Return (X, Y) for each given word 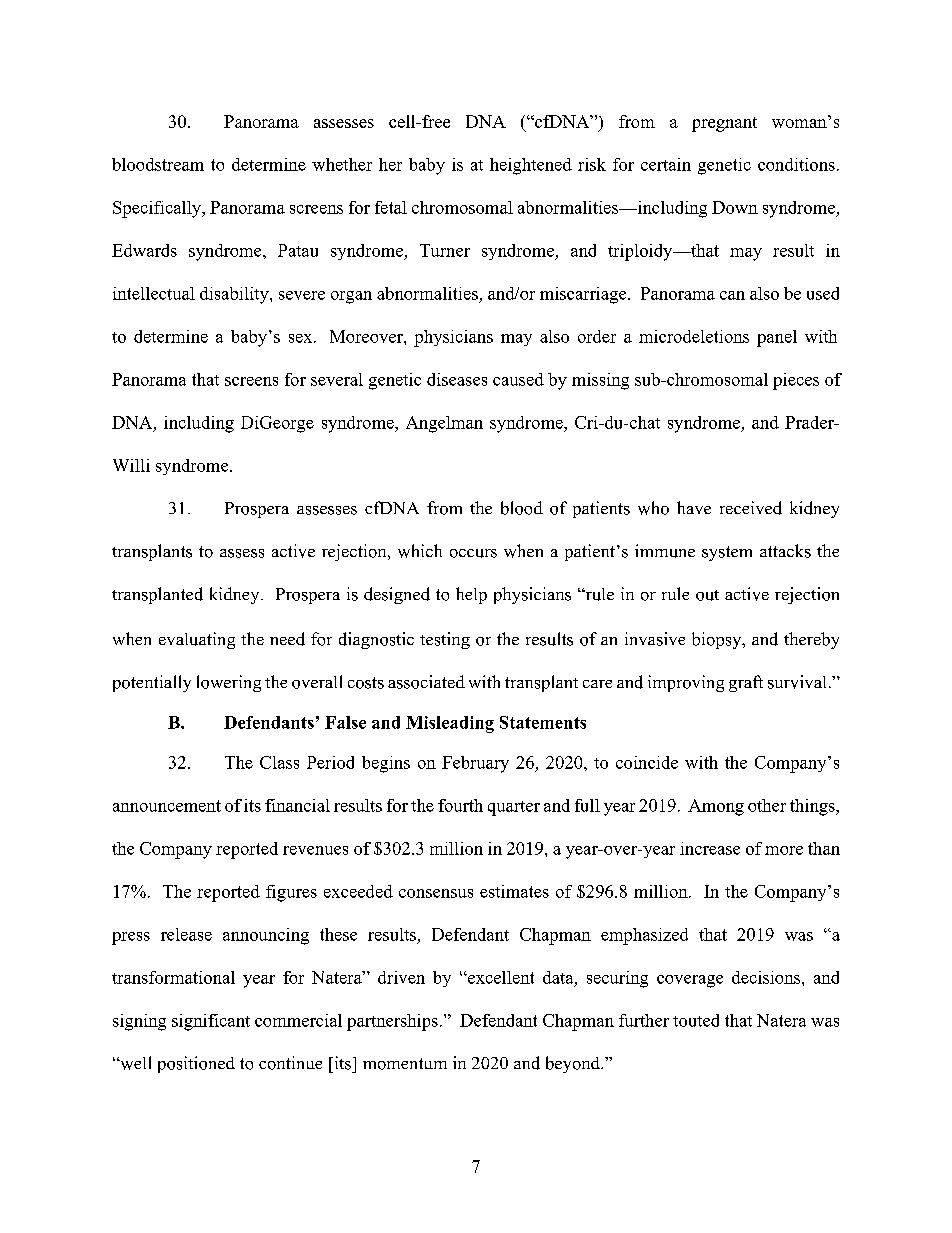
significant (211, 1022)
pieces (796, 381)
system (727, 553)
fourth (460, 805)
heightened (531, 166)
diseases (457, 379)
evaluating (197, 640)
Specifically (158, 209)
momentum (405, 1064)
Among (716, 807)
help (471, 595)
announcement (167, 806)
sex (302, 338)
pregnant (724, 124)
